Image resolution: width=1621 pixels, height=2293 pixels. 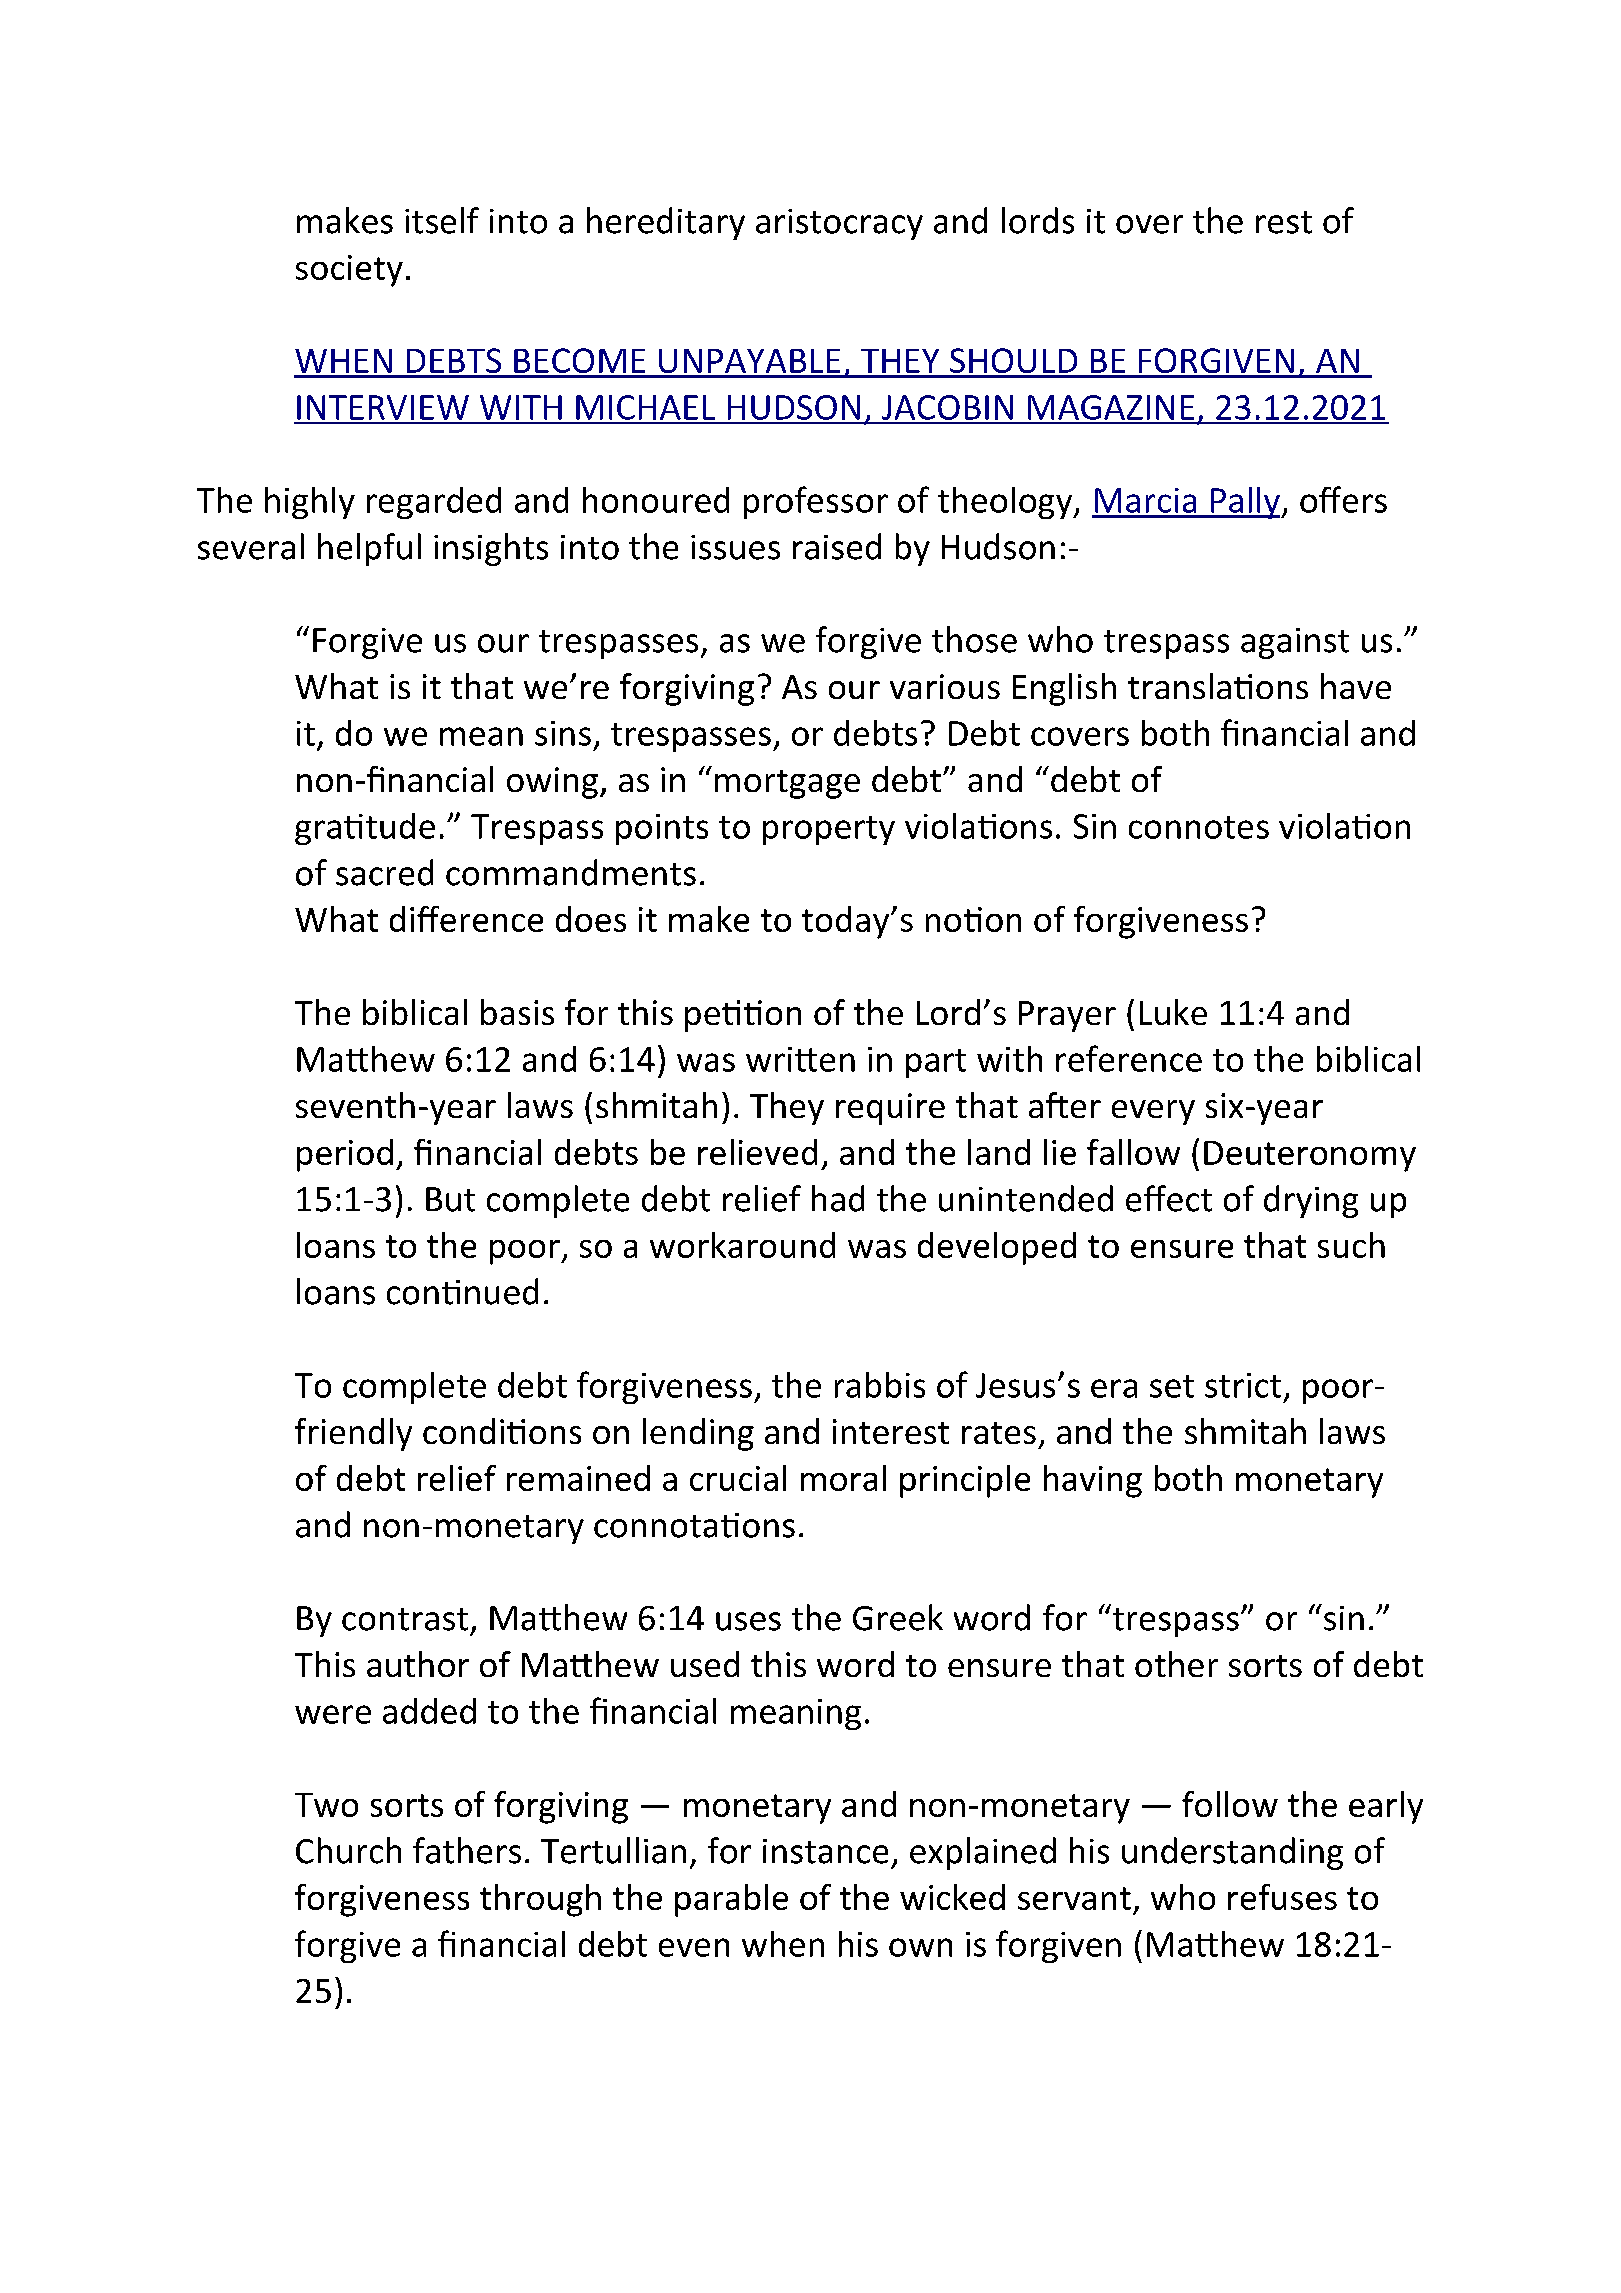 What do you see at coordinates (369, 549) in the document?
I see `helpful` at bounding box center [369, 549].
